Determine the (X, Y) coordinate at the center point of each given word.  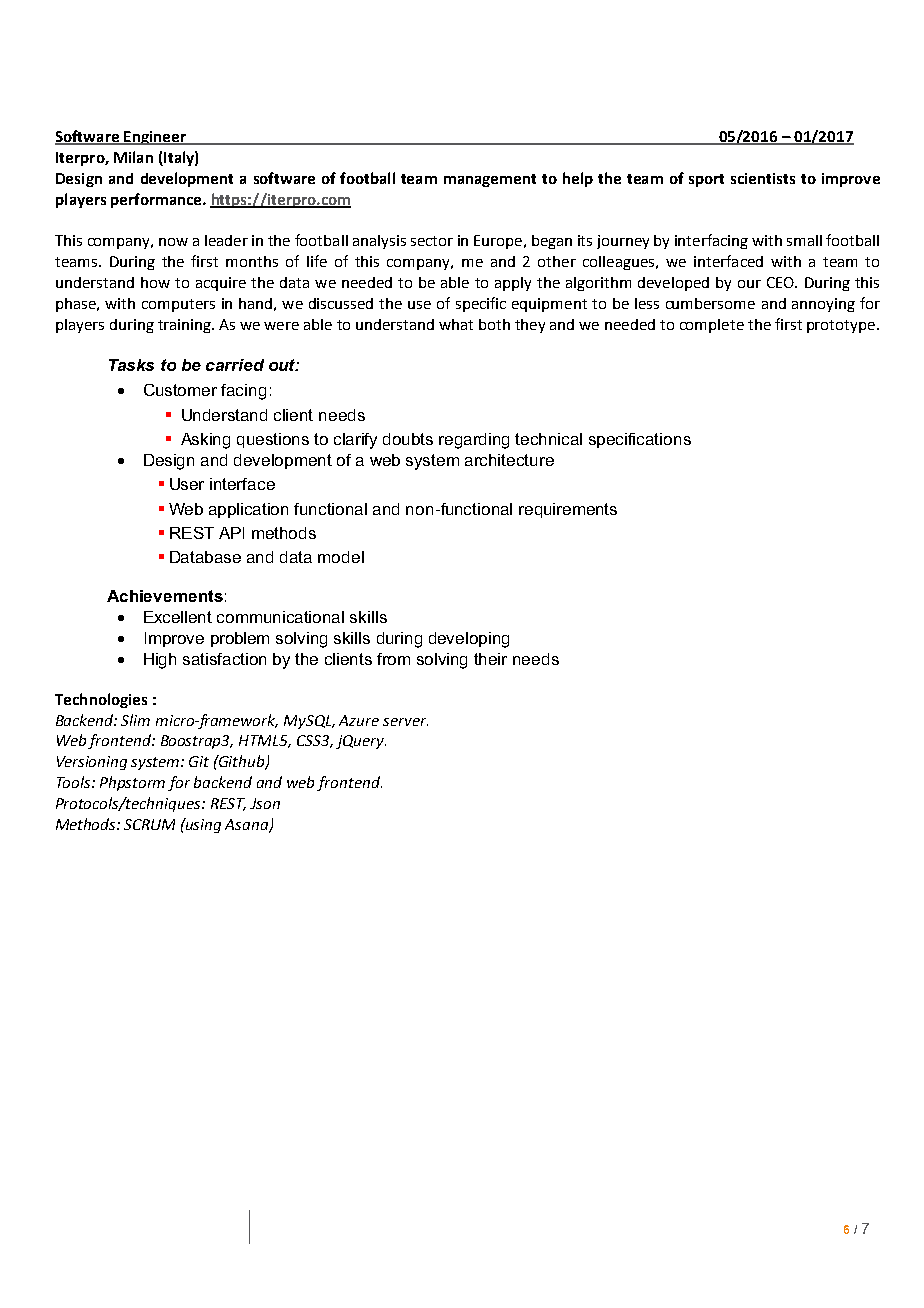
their (490, 659)
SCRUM (149, 824)
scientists (763, 178)
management (490, 180)
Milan (133, 157)
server (405, 722)
